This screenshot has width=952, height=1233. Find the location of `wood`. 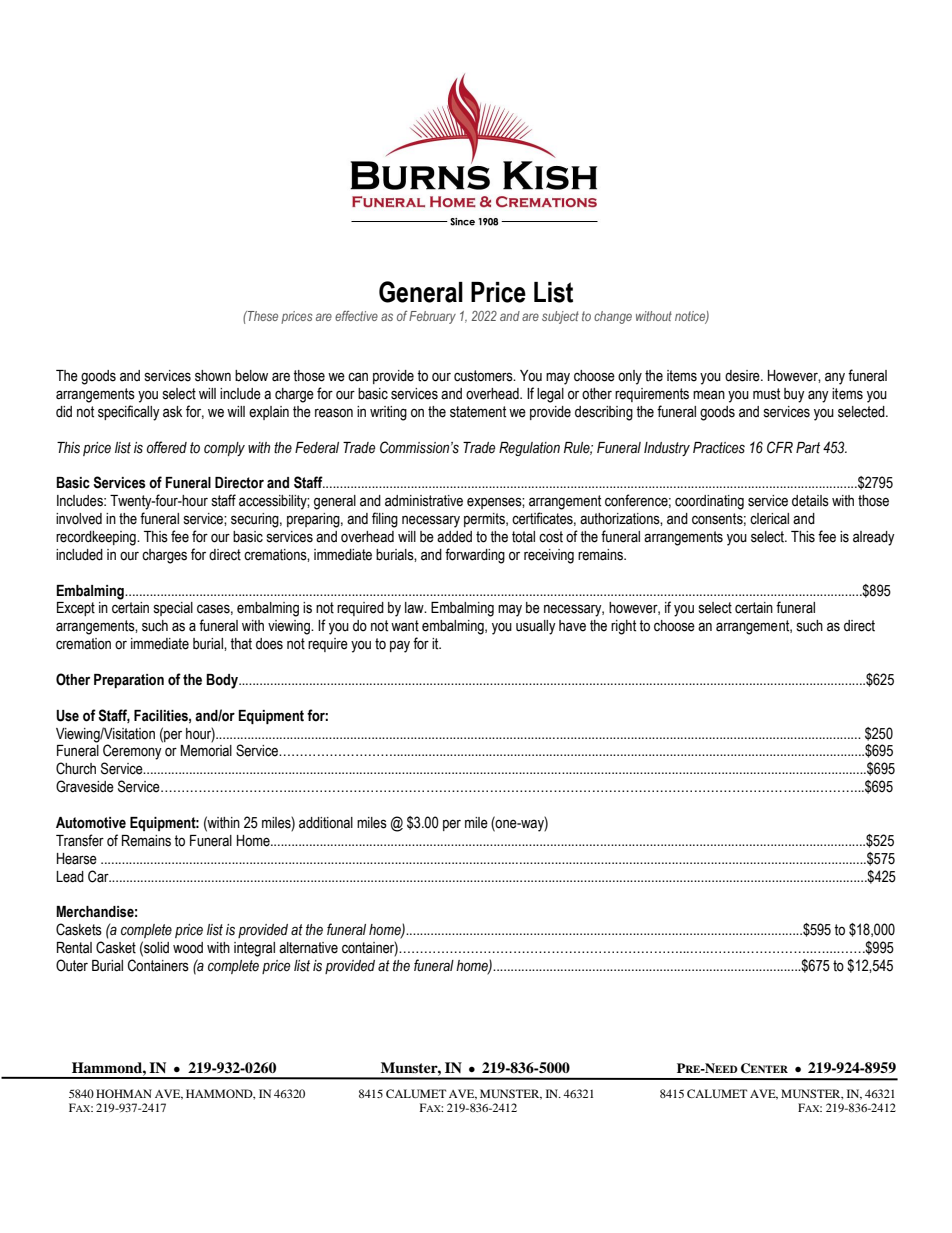

wood is located at coordinates (188, 948).
